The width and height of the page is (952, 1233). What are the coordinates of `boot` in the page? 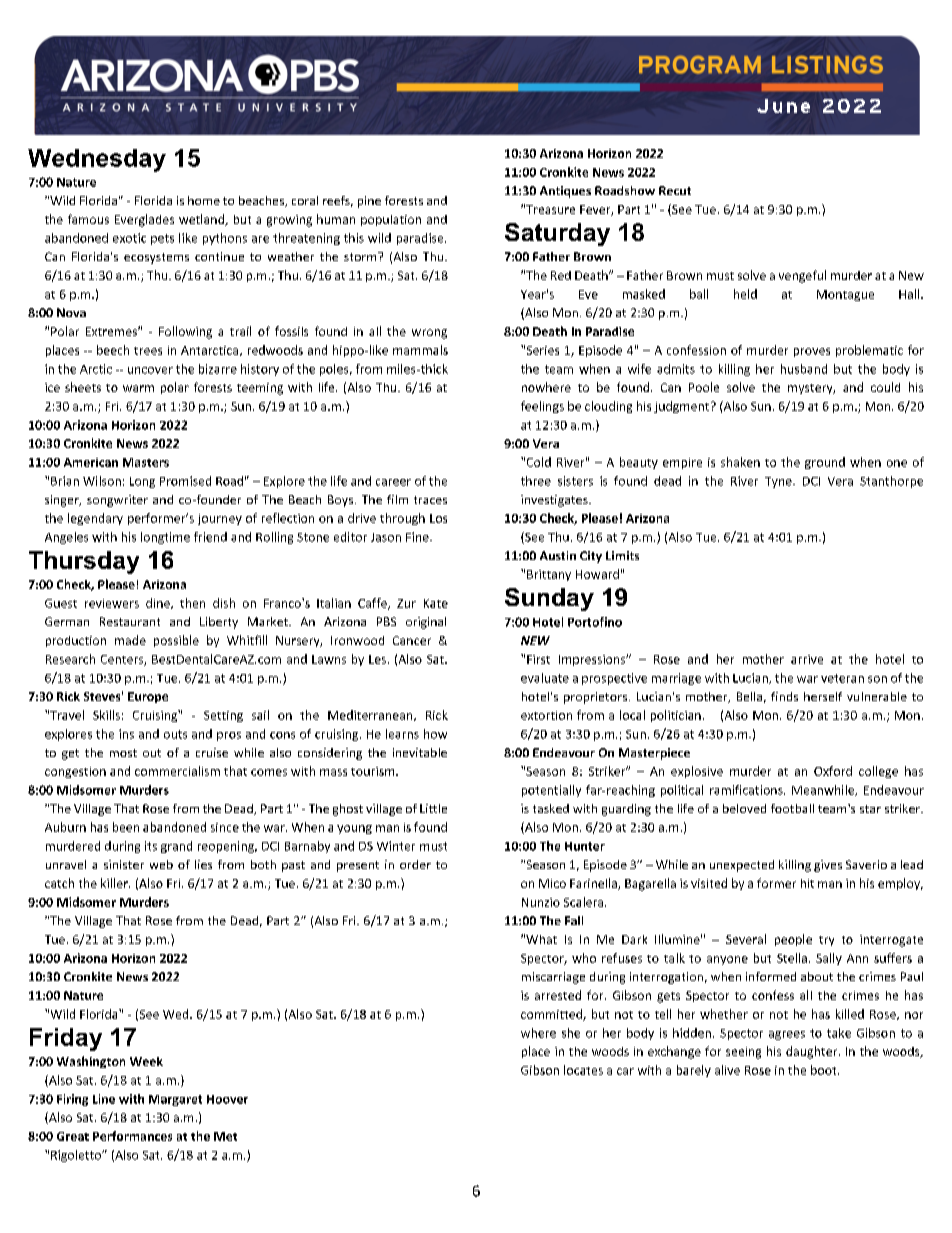 It's located at (825, 1070).
